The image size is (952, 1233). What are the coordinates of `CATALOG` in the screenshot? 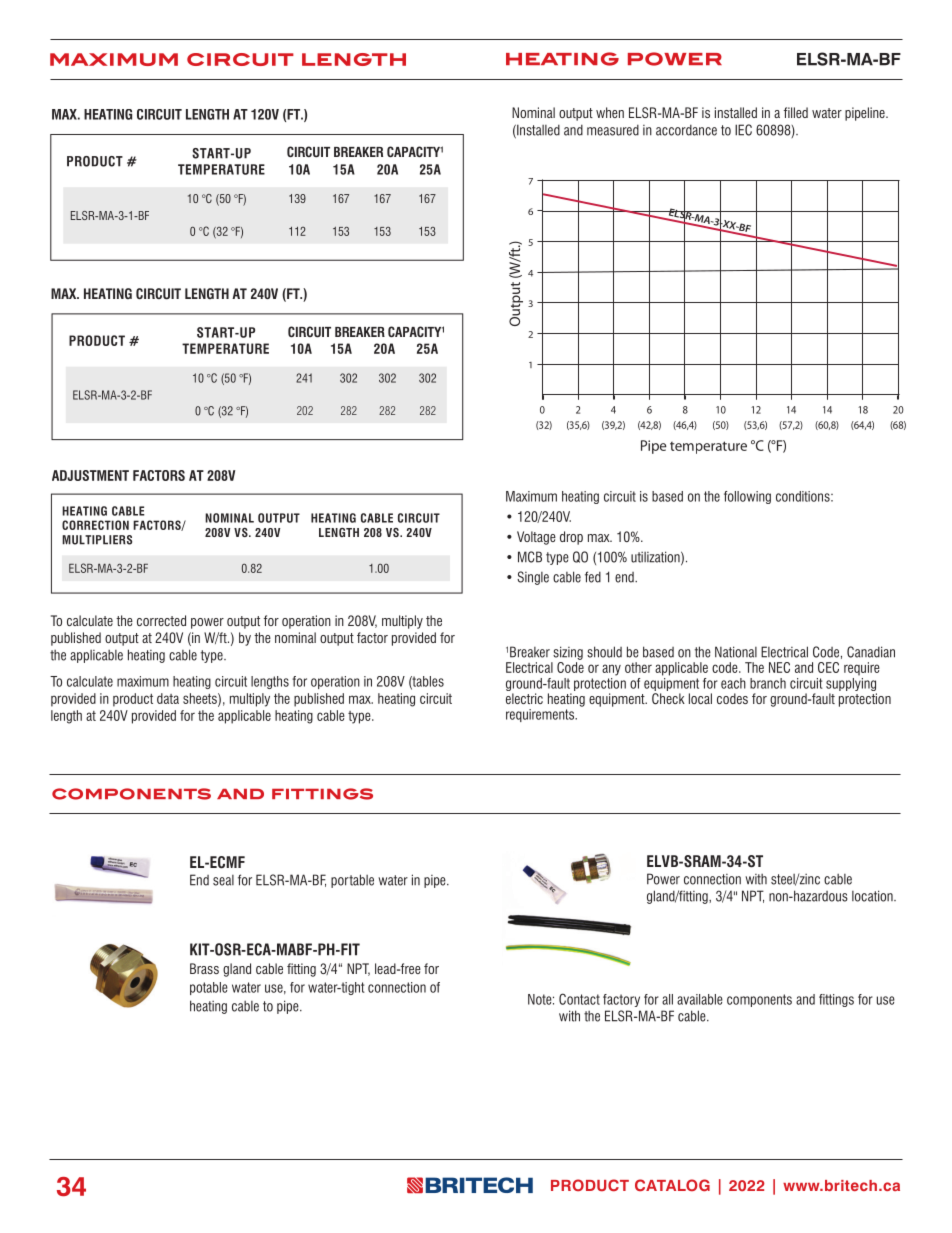 It's located at (672, 1185).
